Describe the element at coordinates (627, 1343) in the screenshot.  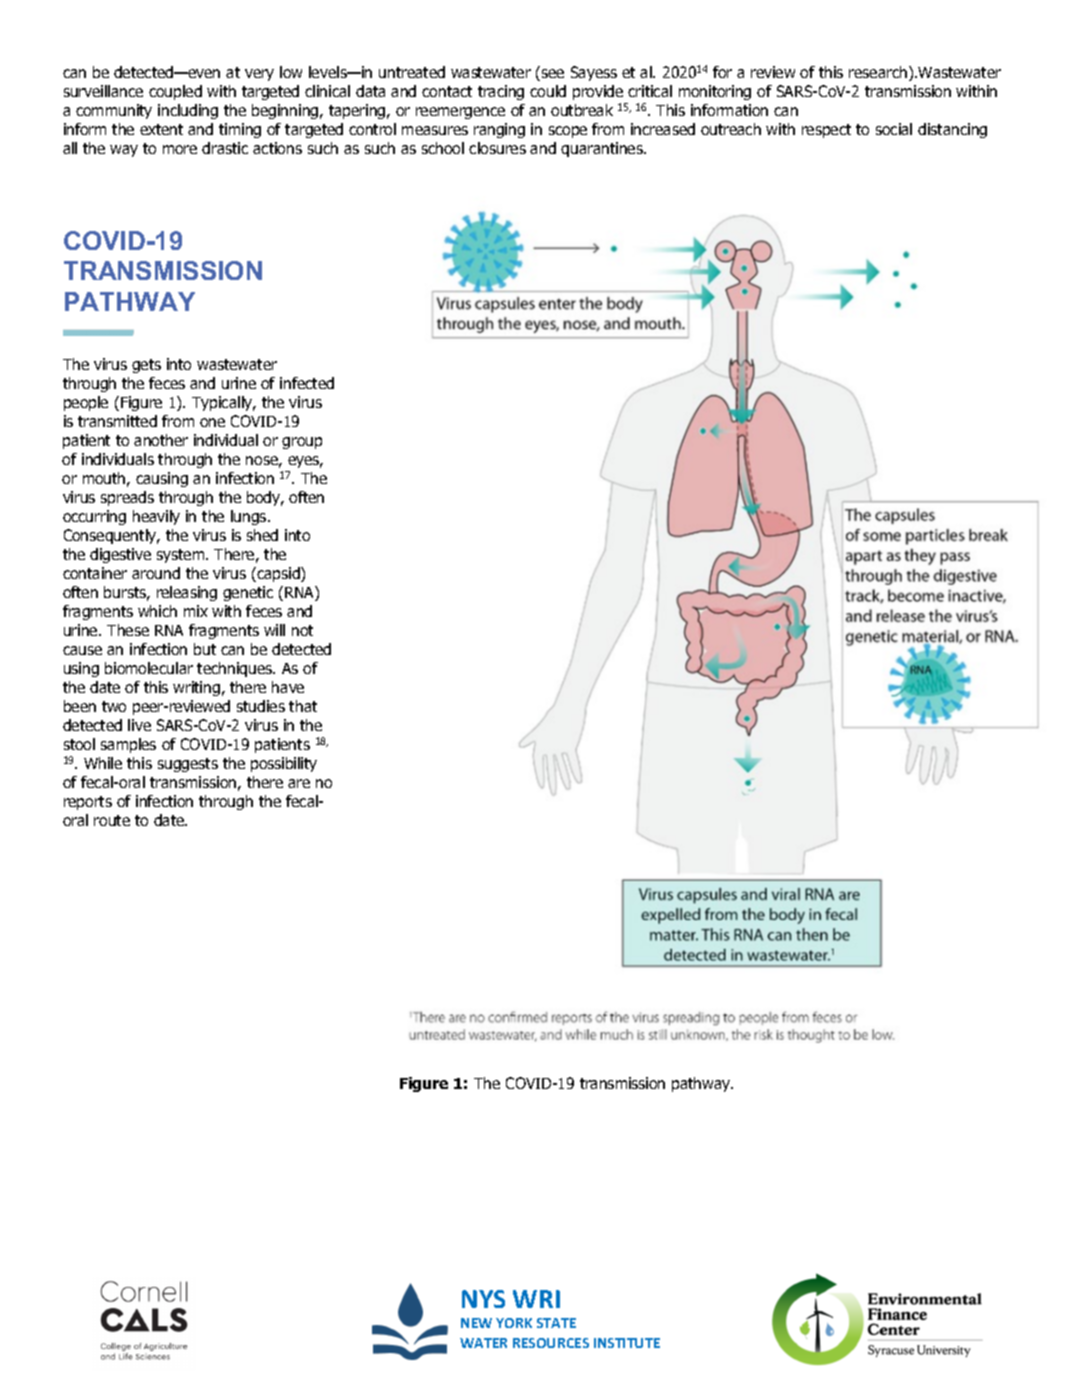
I see `INSTITUTE` at that location.
